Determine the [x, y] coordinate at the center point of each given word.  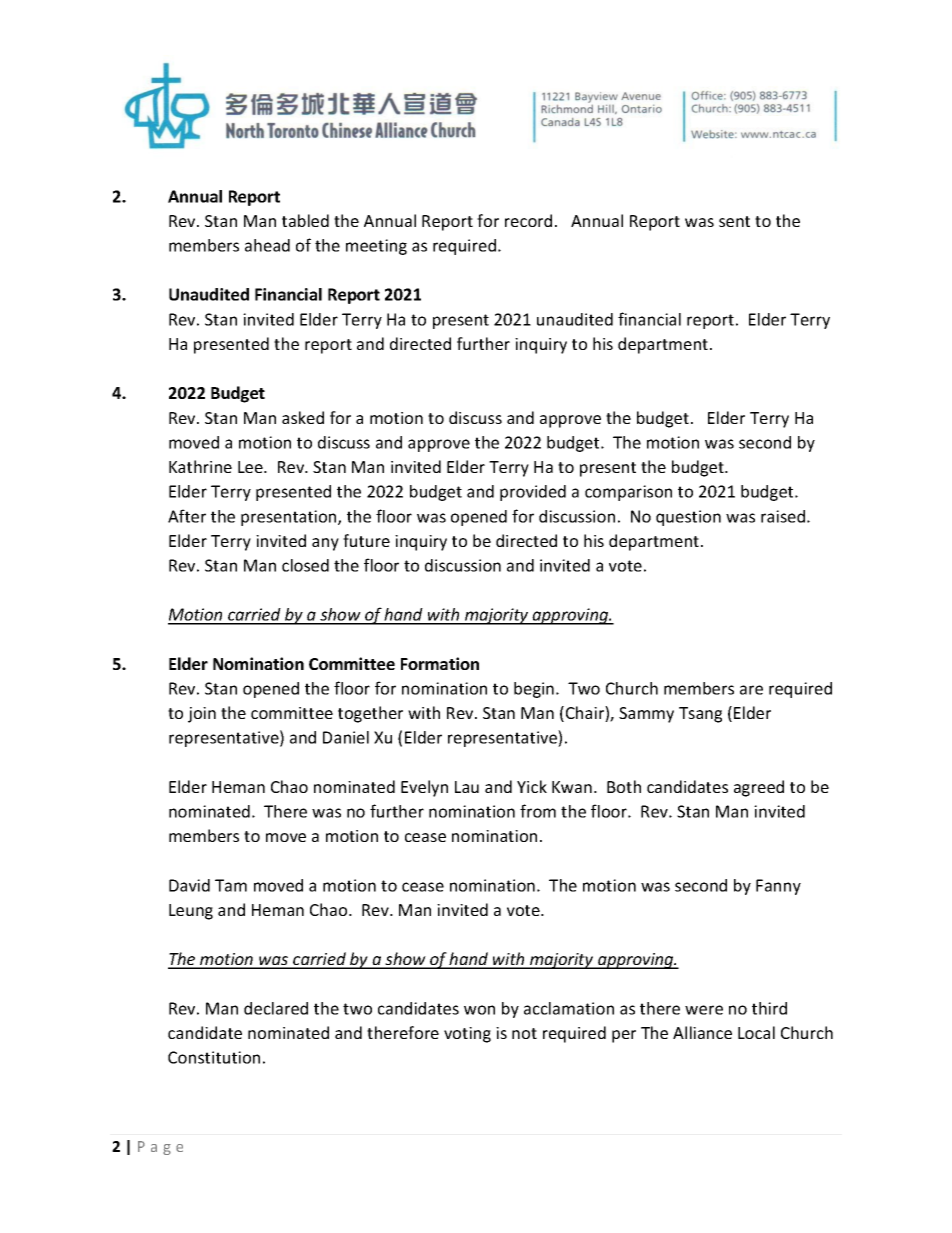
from [538, 811]
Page [160, 1148]
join [202, 715]
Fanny [778, 887]
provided [533, 493]
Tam [231, 885]
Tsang [700, 715]
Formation [440, 663]
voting [467, 1035]
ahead [267, 245]
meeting [376, 247]
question [688, 518]
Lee [251, 467]
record [528, 220]
